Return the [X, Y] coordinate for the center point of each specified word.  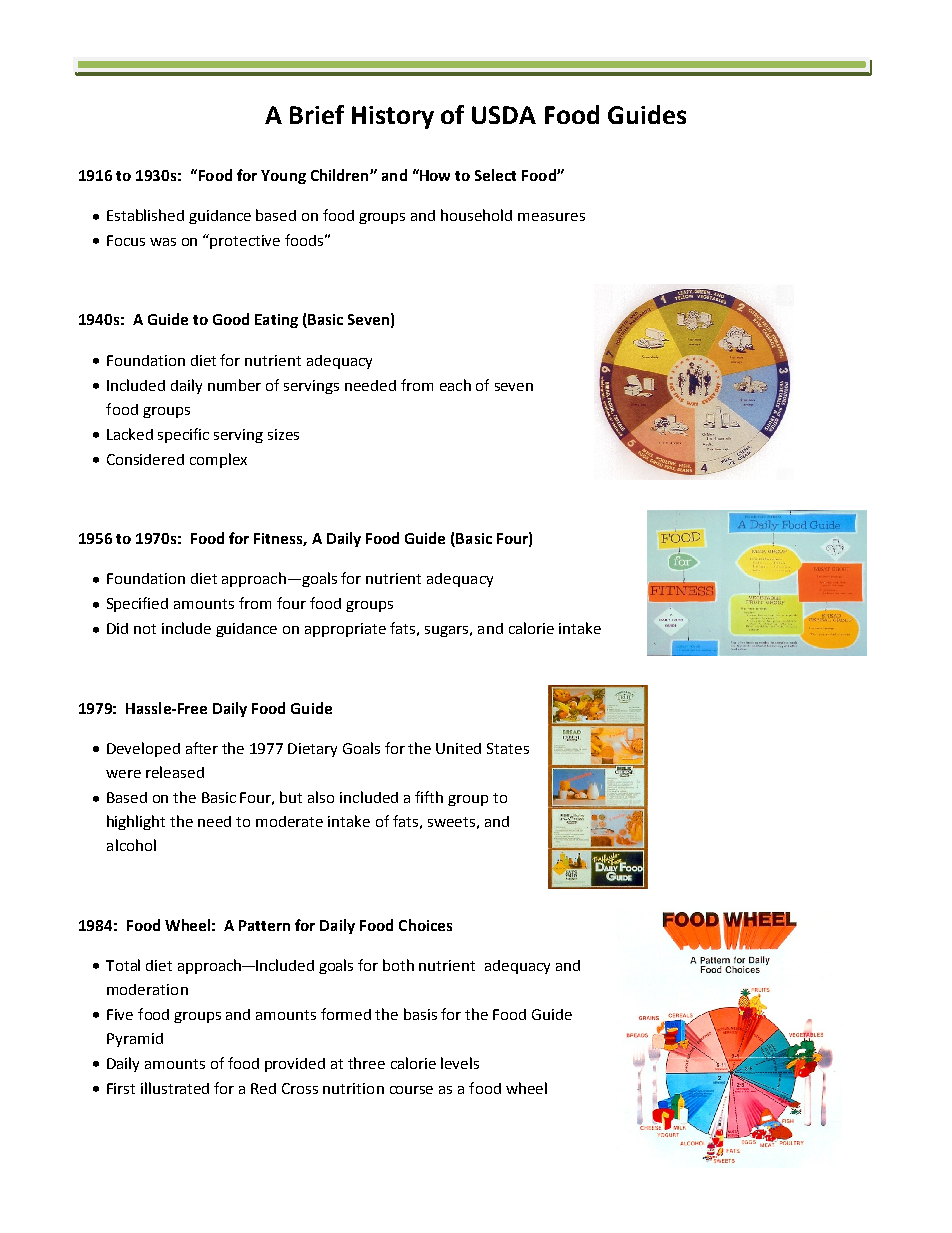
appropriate [345, 630]
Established [145, 215]
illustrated [175, 1088]
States [508, 748]
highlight [136, 822]
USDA [504, 115]
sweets [451, 822]
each [455, 385]
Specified [137, 604]
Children [341, 175]
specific [183, 435]
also [321, 797]
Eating [276, 321]
